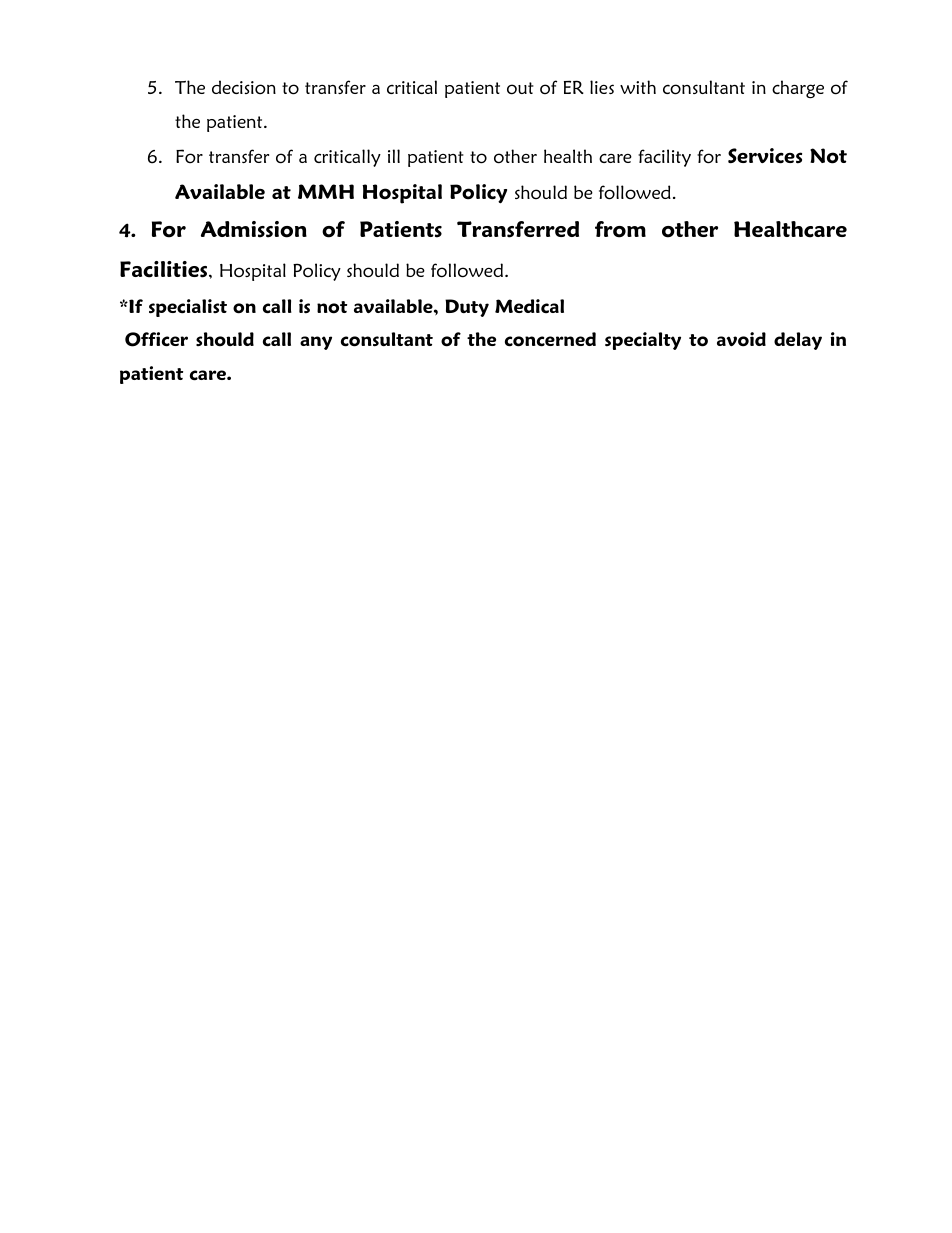 This image has width=952, height=1233. I want to click on out, so click(520, 88).
